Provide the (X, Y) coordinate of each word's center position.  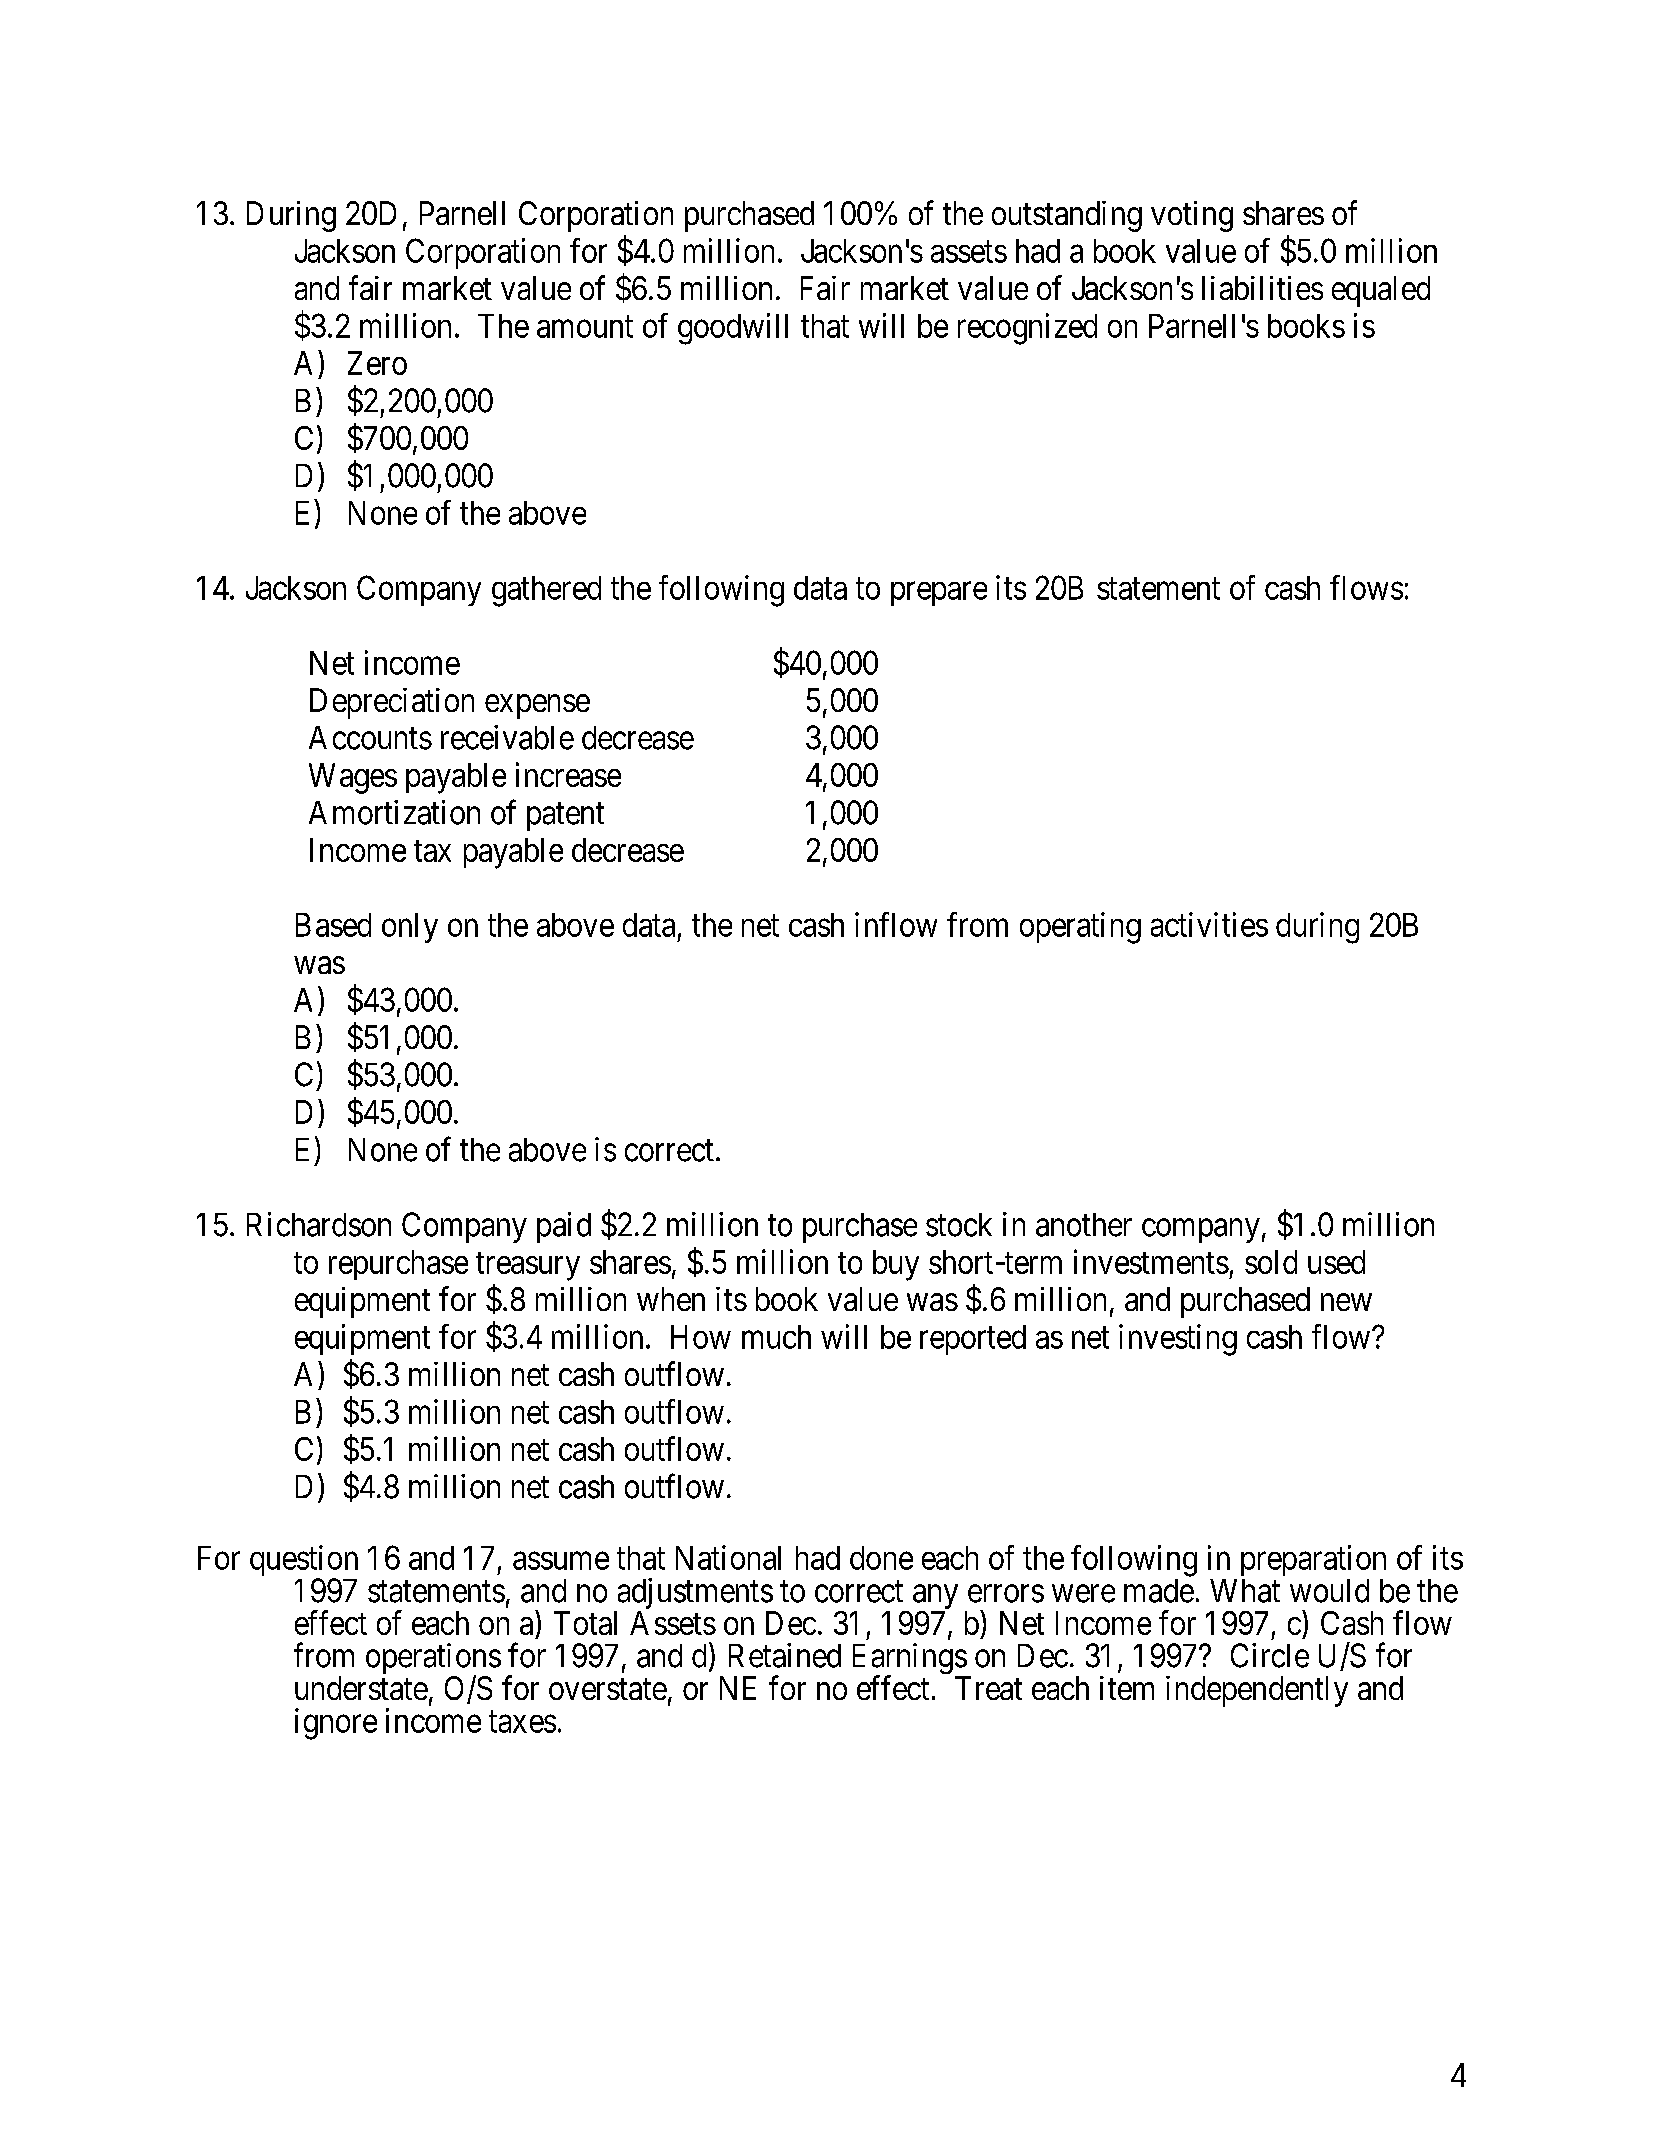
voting (1192, 216)
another (1084, 1225)
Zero (377, 363)
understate (361, 1688)
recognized (1027, 329)
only (410, 928)
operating (1080, 928)
